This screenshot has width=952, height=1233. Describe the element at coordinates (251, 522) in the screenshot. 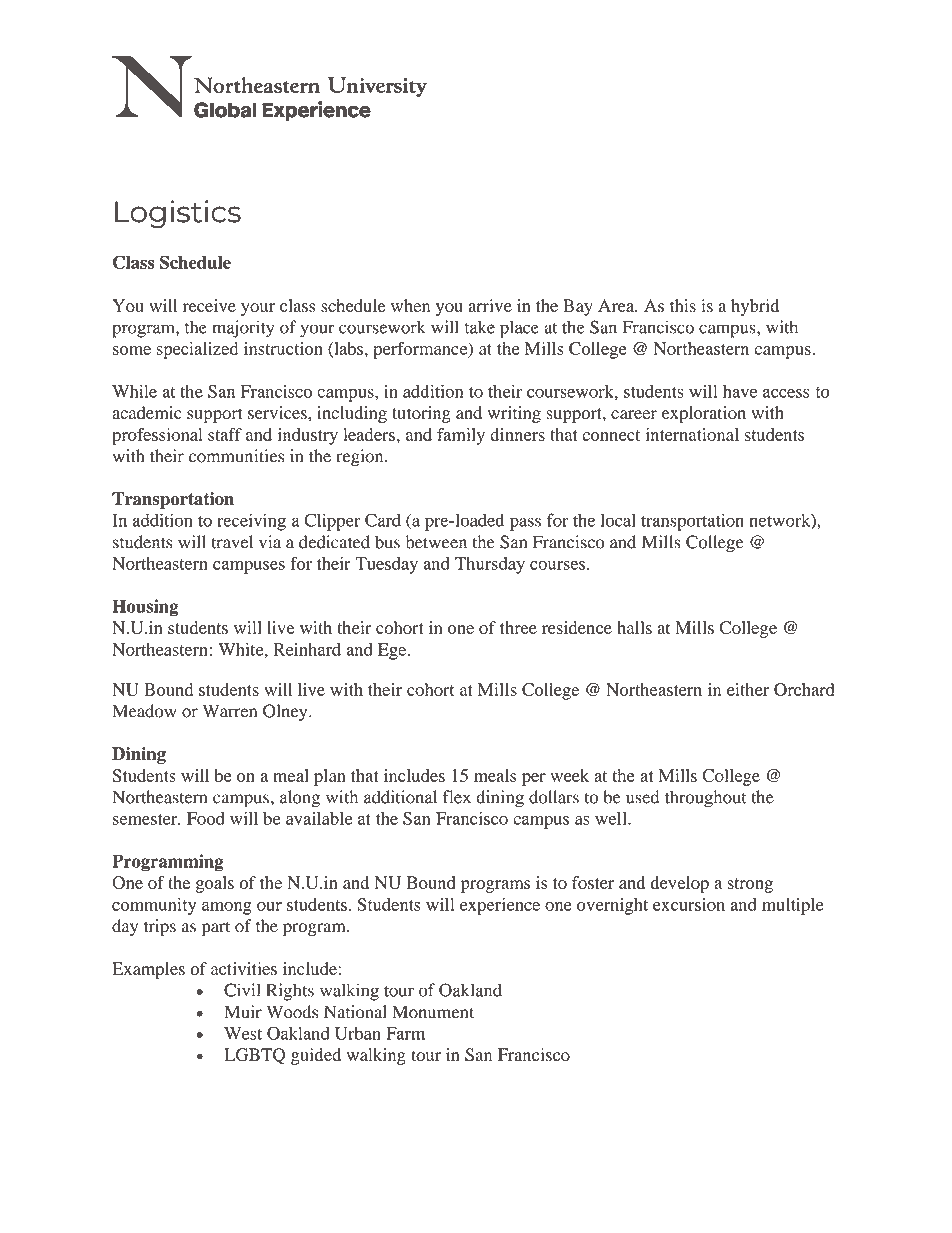

I see `receiving` at that location.
